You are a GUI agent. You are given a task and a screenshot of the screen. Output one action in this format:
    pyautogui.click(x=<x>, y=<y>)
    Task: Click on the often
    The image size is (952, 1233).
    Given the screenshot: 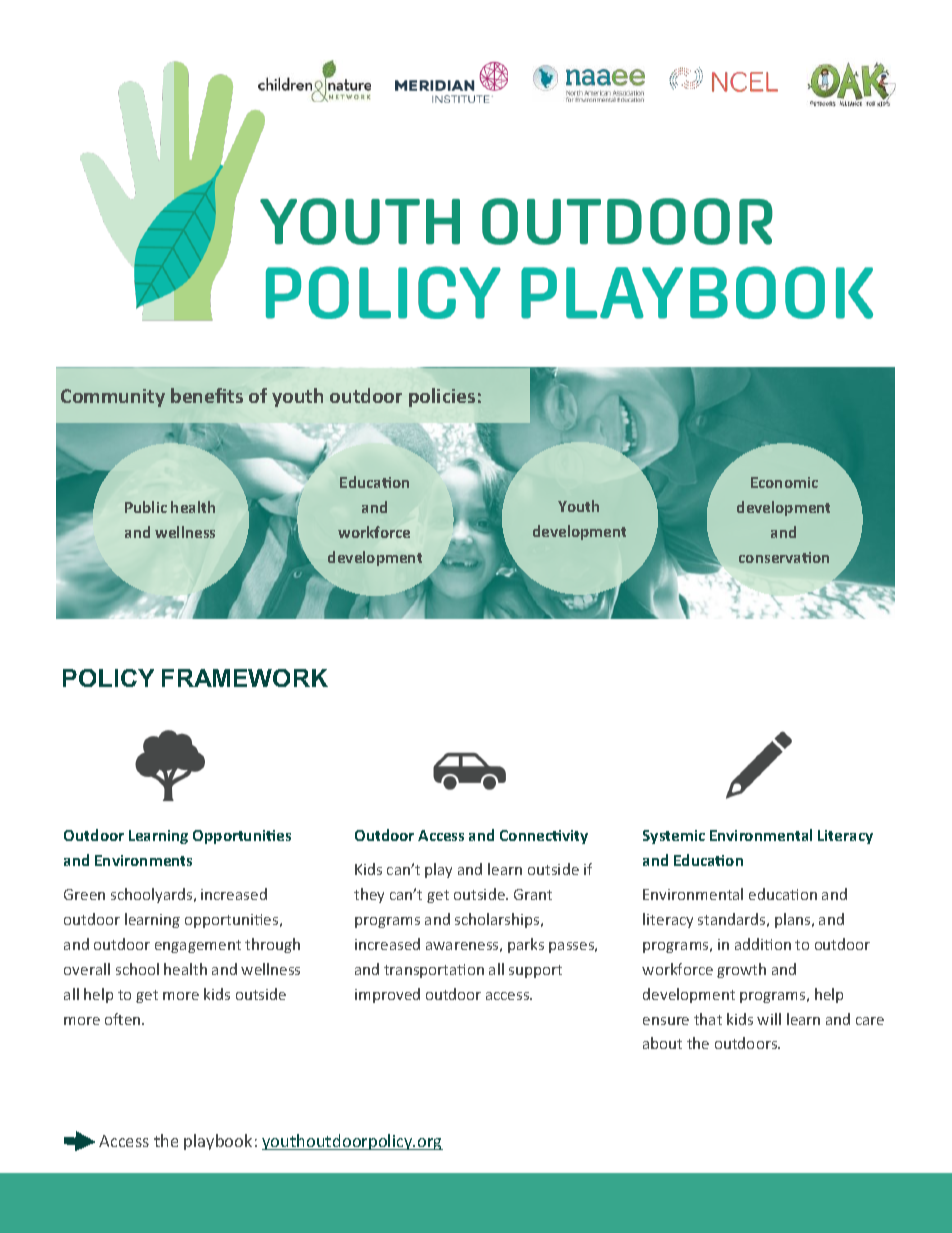 What is the action you would take?
    pyautogui.click(x=124, y=1019)
